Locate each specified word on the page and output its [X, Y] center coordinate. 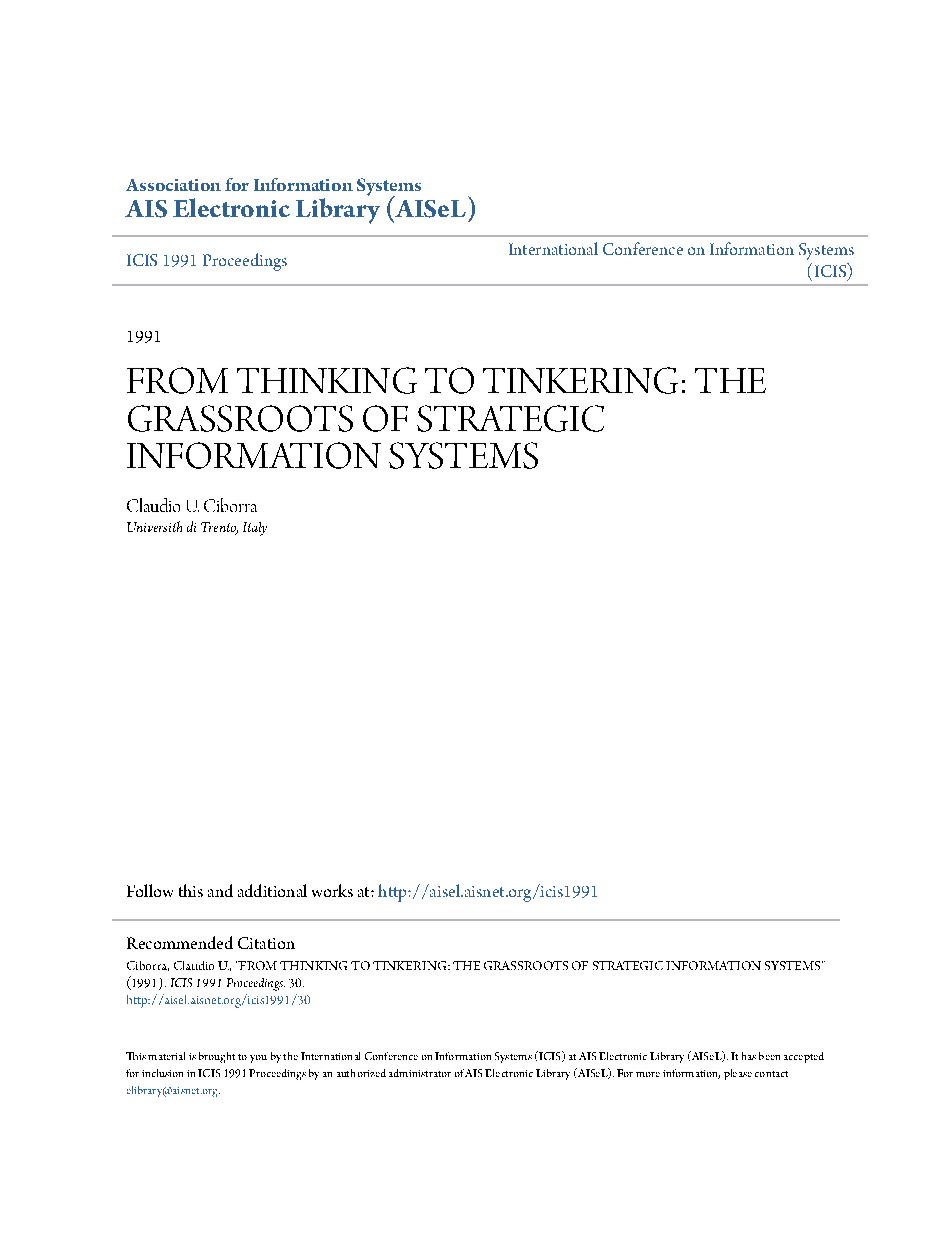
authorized [361, 1073]
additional [272, 890]
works [332, 890]
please [738, 1074]
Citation [266, 943]
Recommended [180, 942]
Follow [150, 890]
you [258, 1059]
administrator [420, 1073]
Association [173, 185]
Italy [255, 529]
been [769, 1056]
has [749, 1056]
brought [217, 1057]
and [220, 890]
